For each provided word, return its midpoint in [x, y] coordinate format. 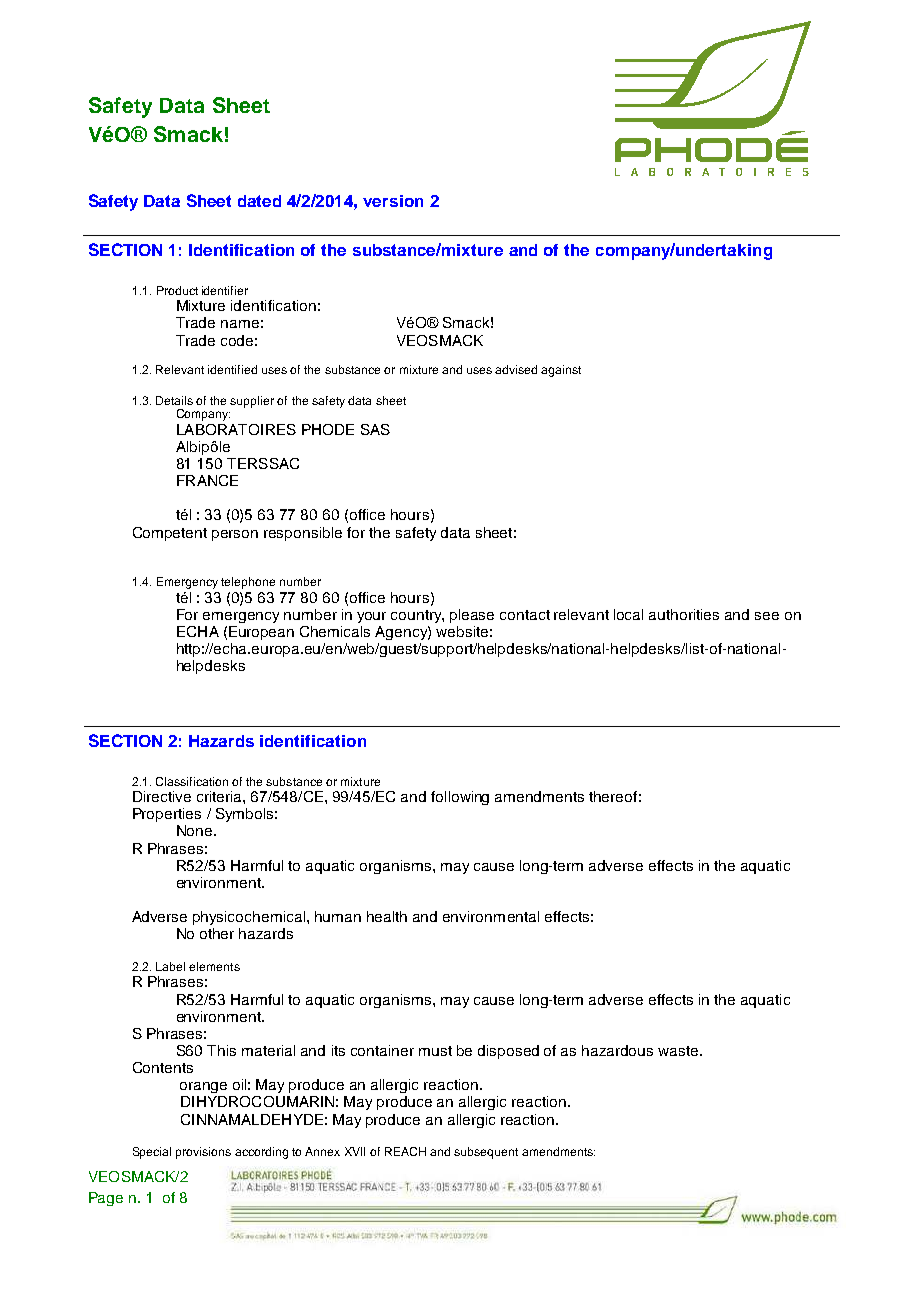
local [628, 614]
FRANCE [207, 480]
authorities [684, 614]
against [561, 371]
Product [177, 290]
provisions [203, 1153]
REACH [405, 1151]
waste [678, 1051]
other [217, 933]
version [393, 201]
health [387, 916]
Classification [192, 781]
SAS [375, 429]
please [472, 616]
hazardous [617, 1050]
